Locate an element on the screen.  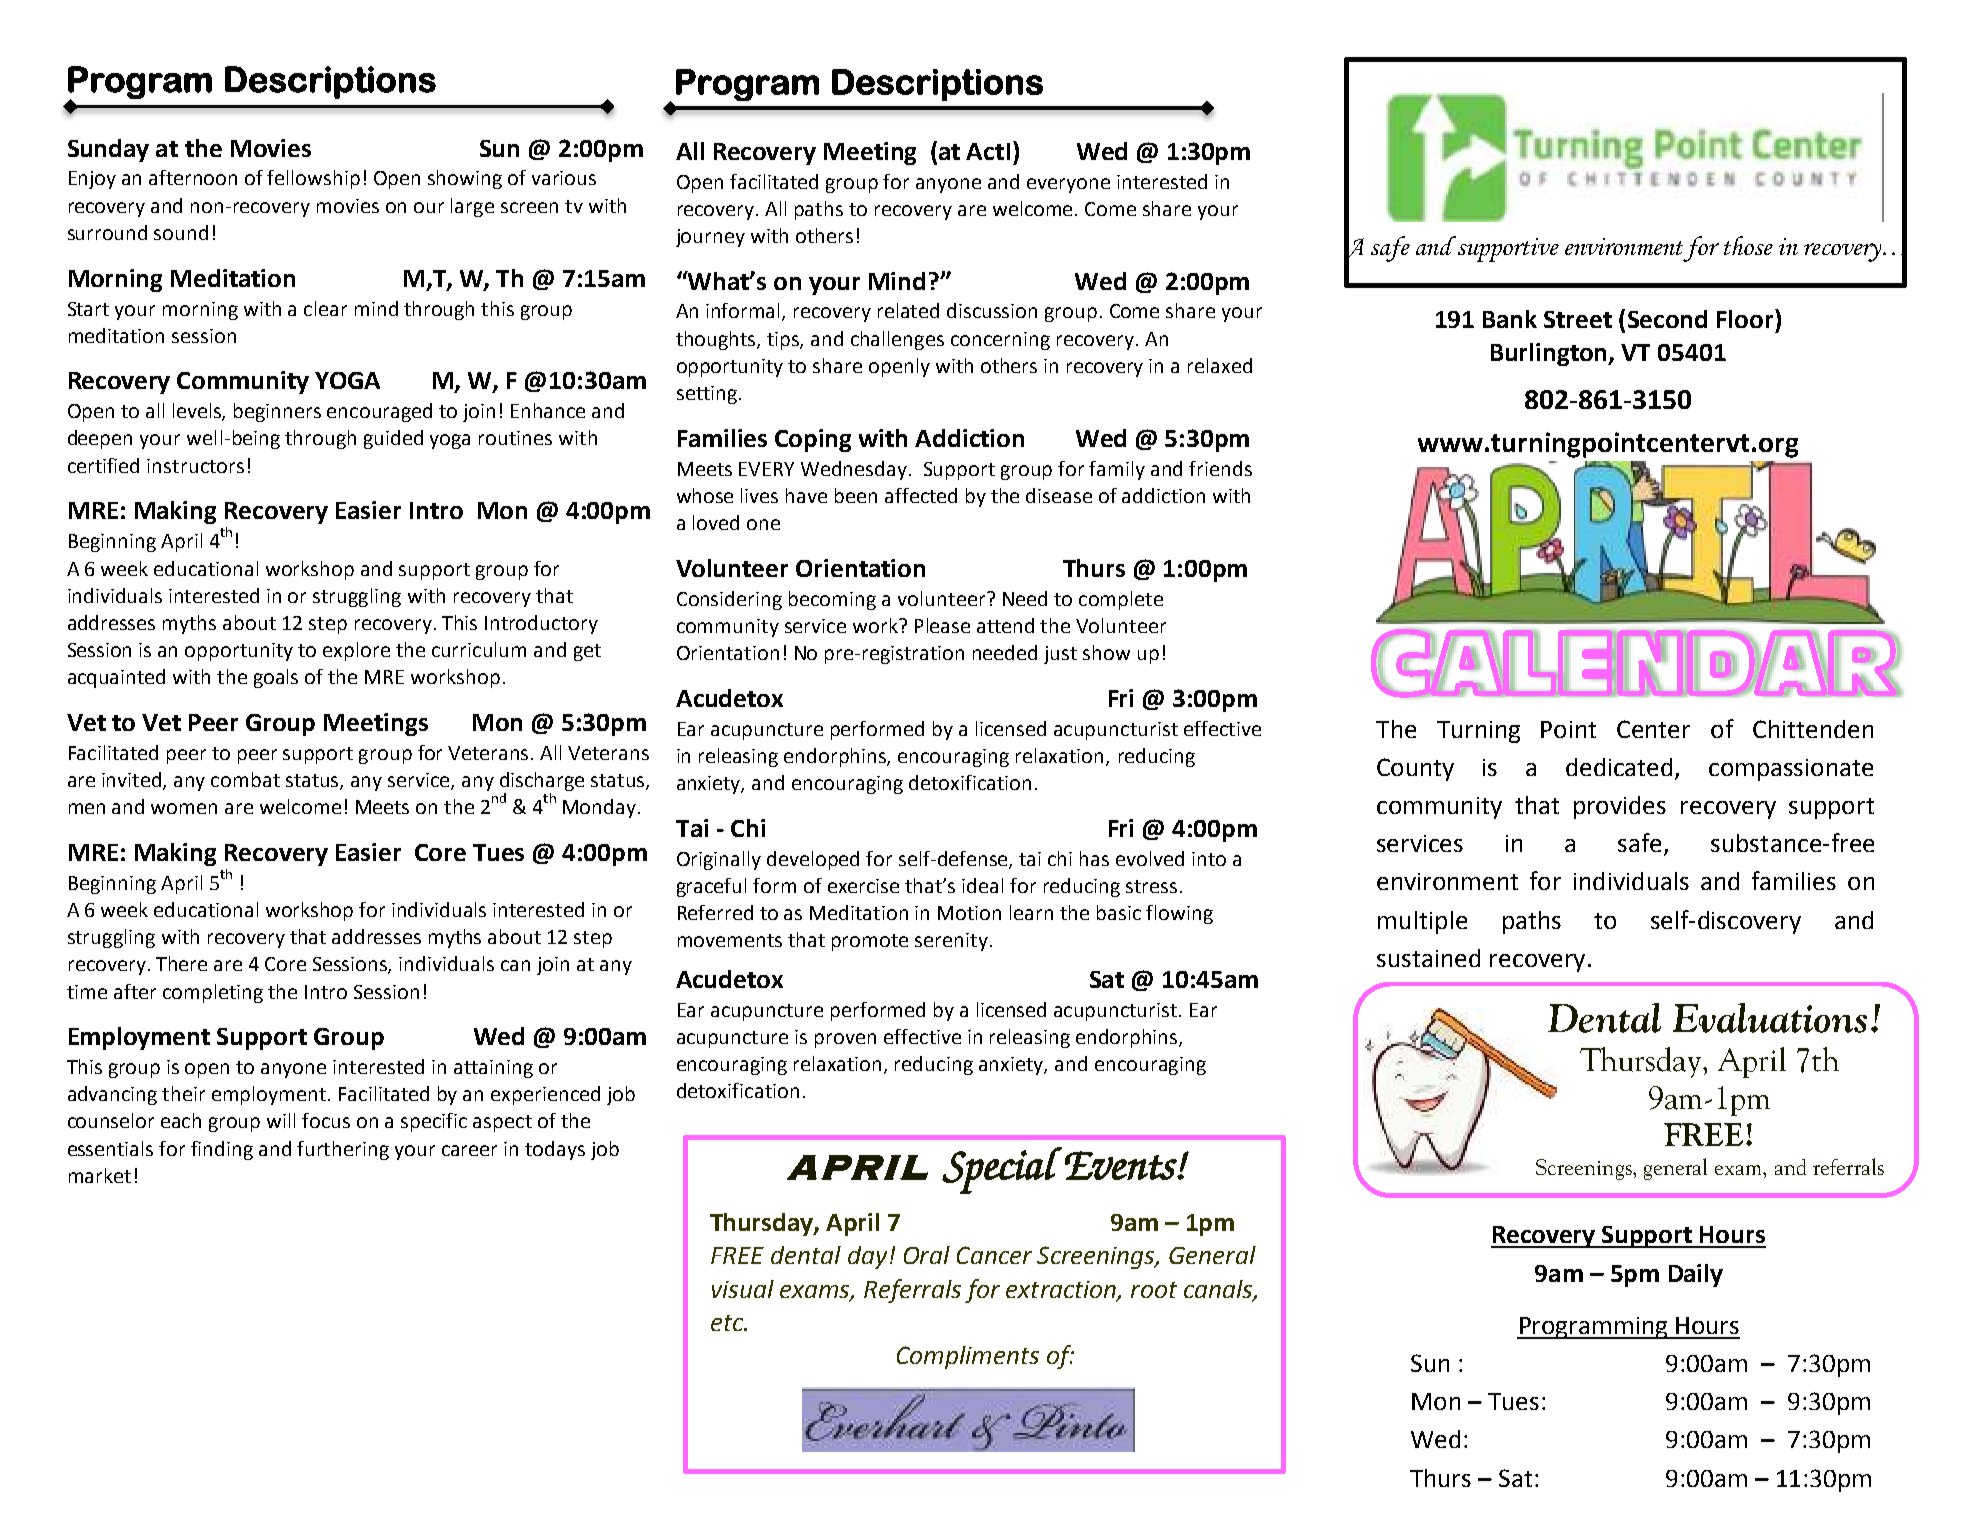
those is located at coordinates (1748, 245).
